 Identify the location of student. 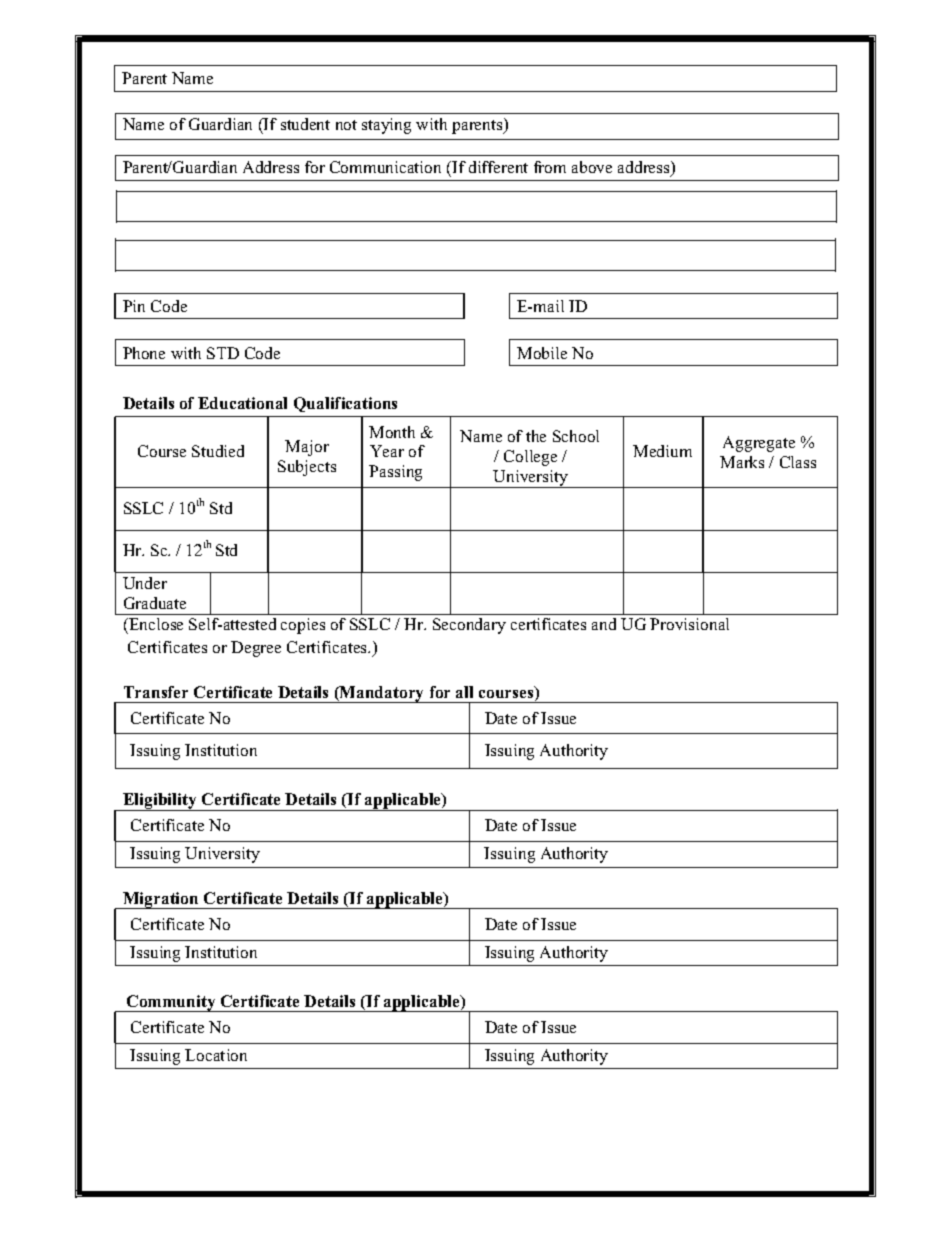
(305, 124).
